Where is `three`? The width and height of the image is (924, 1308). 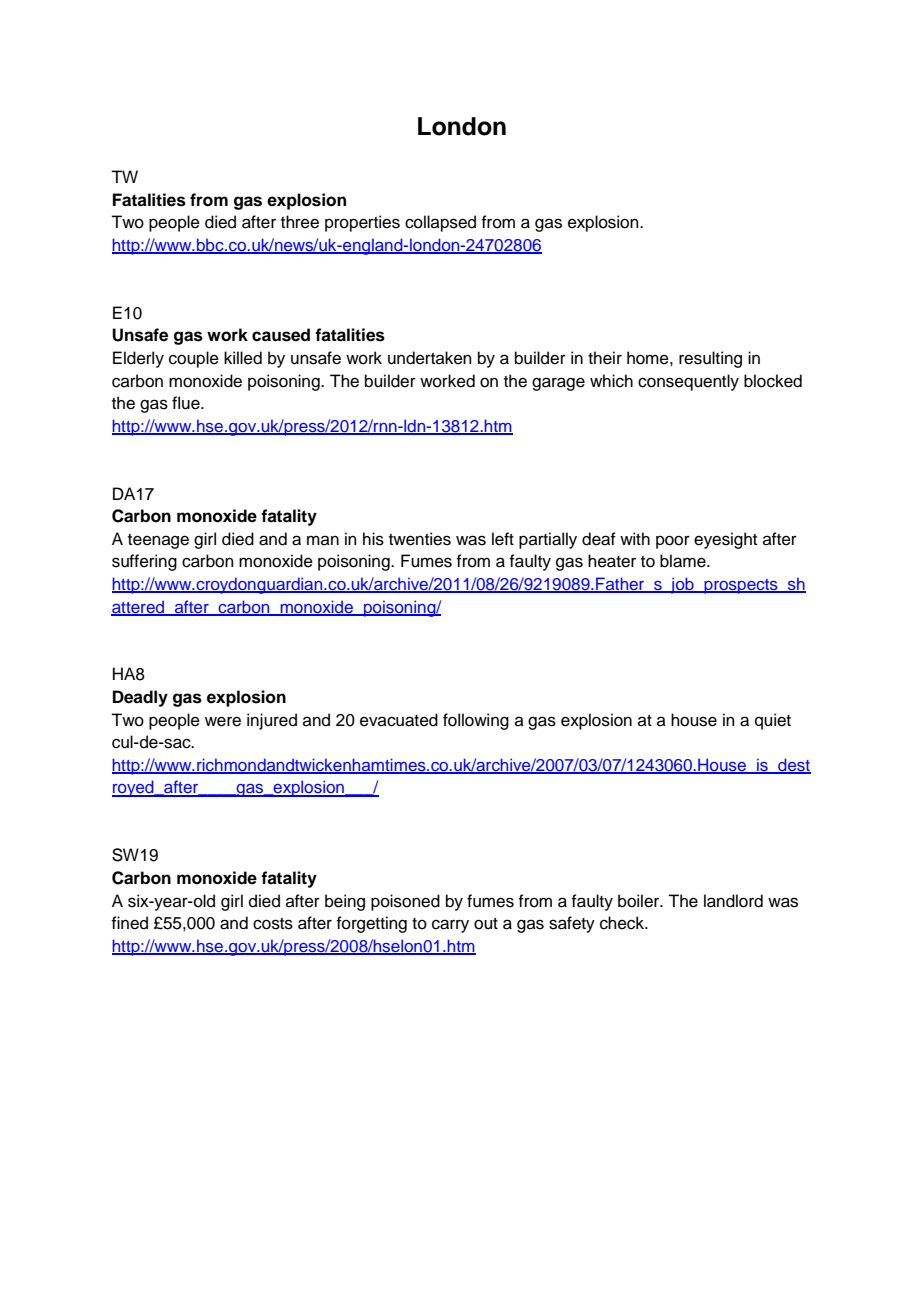
three is located at coordinates (300, 222).
